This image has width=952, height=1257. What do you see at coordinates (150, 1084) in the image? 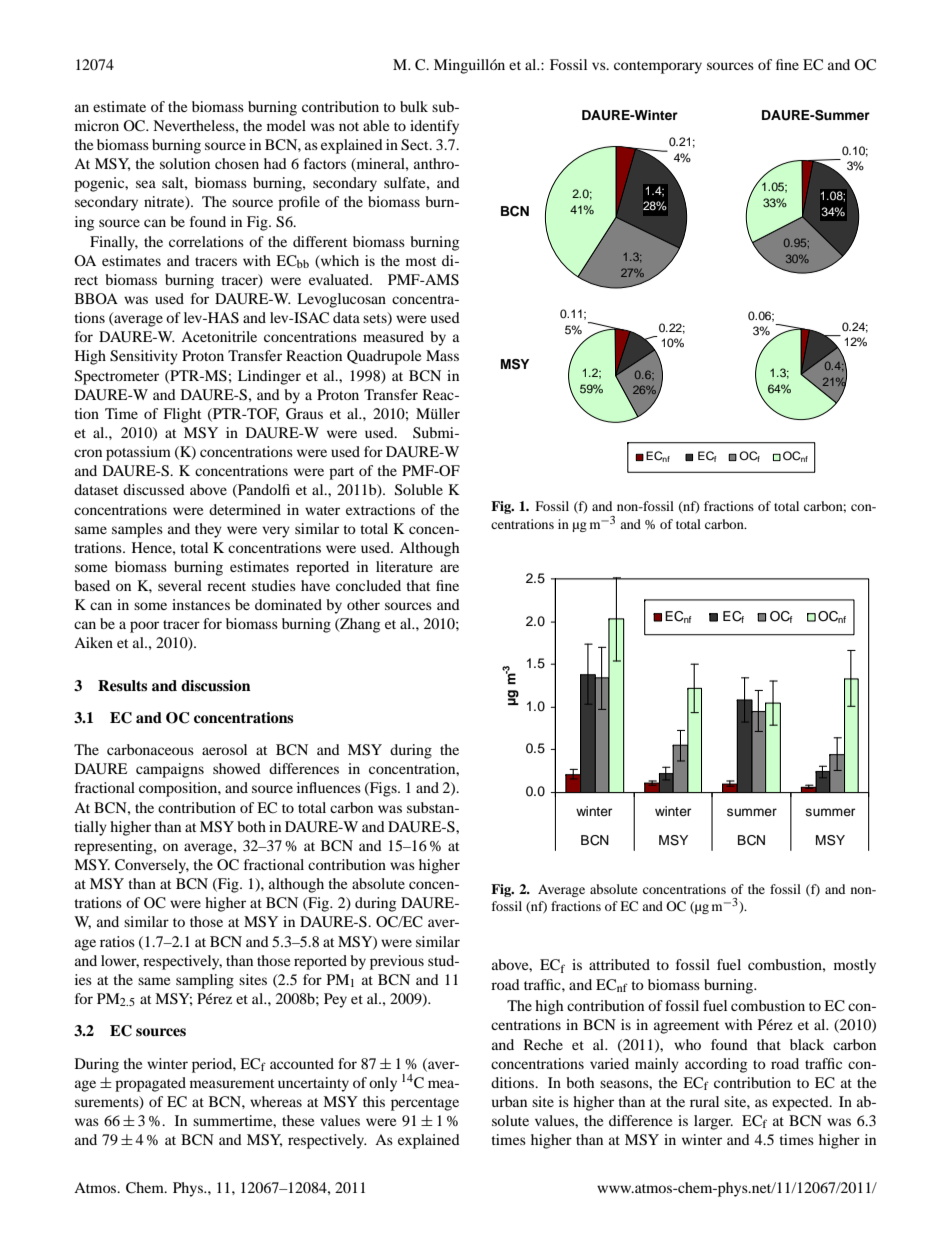
I see `propagated` at bounding box center [150, 1084].
